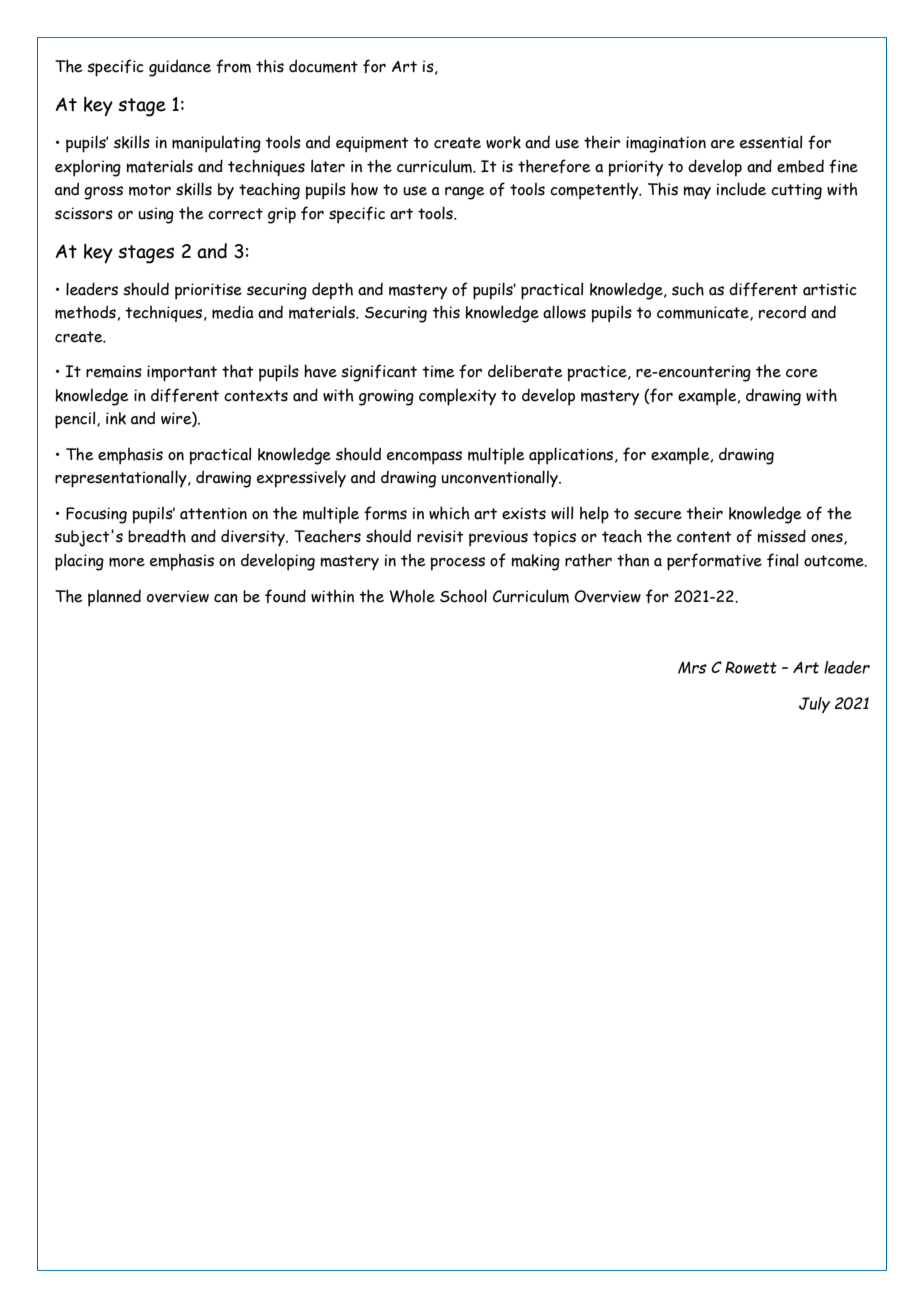  Describe the element at coordinates (465, 193) in the document. I see `range` at that location.
